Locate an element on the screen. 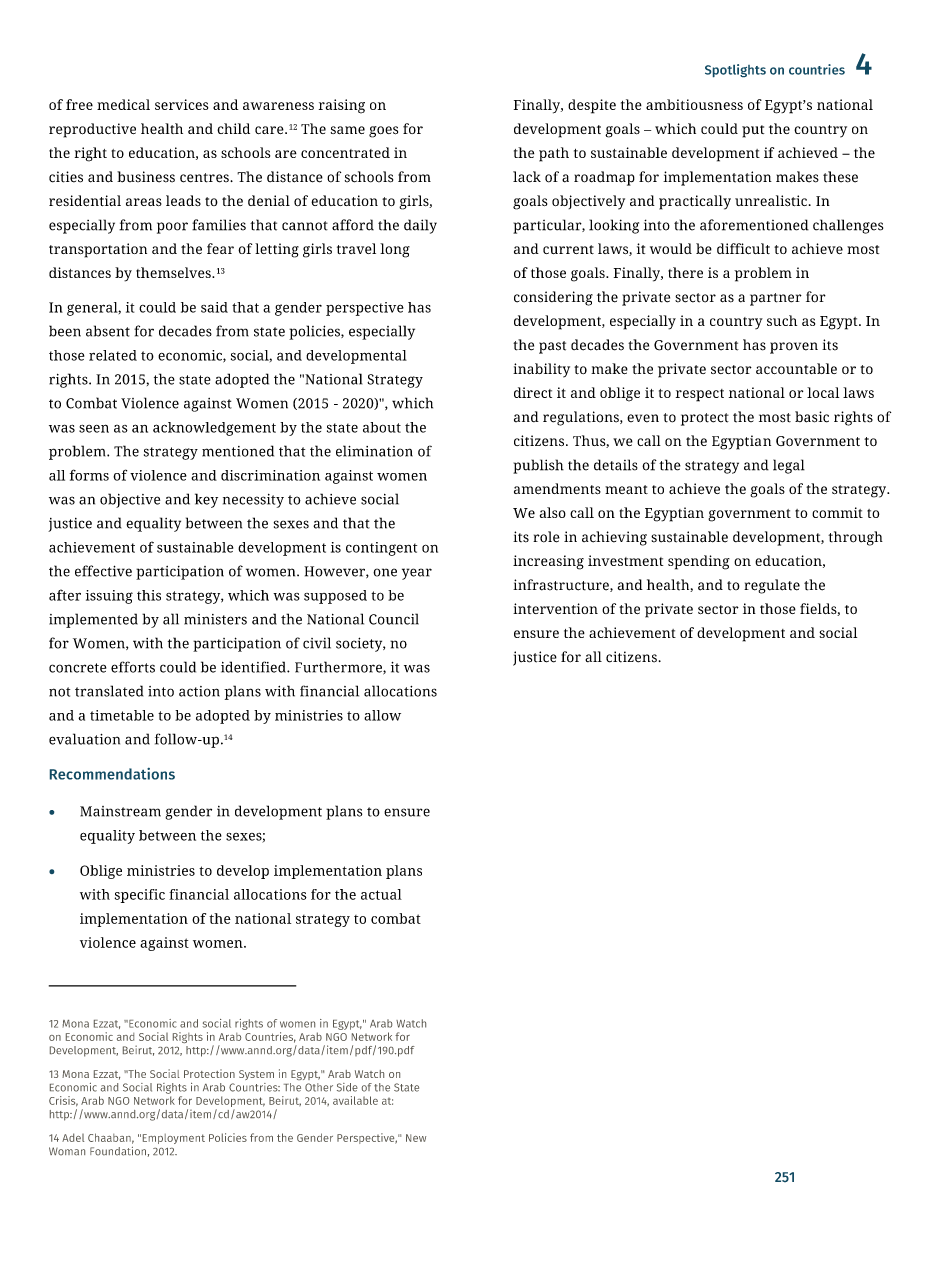 The width and height of the screenshot is (941, 1267). partner is located at coordinates (776, 299).
